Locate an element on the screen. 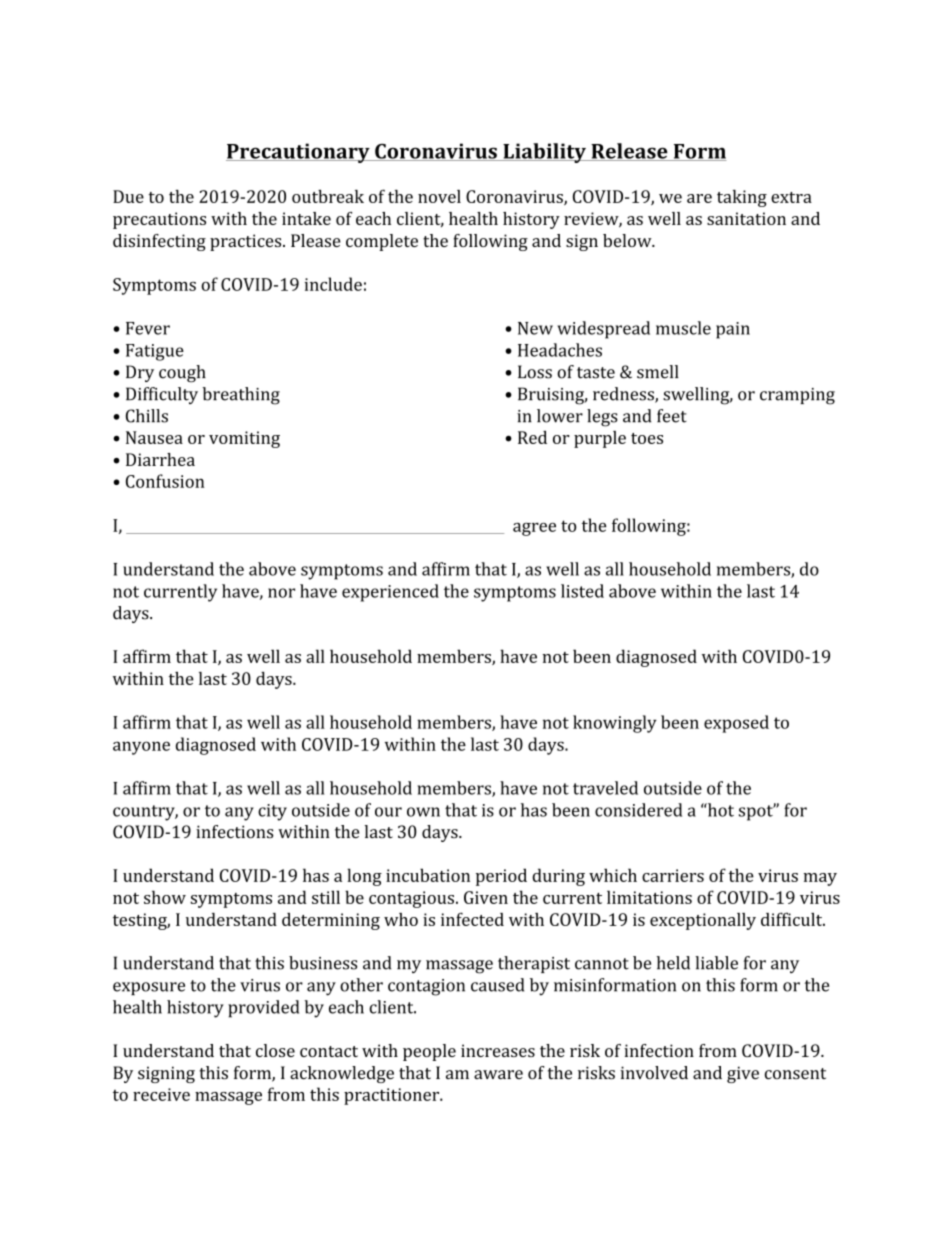 The height and width of the screenshot is (1233, 952). carriers is located at coordinates (673, 875).
